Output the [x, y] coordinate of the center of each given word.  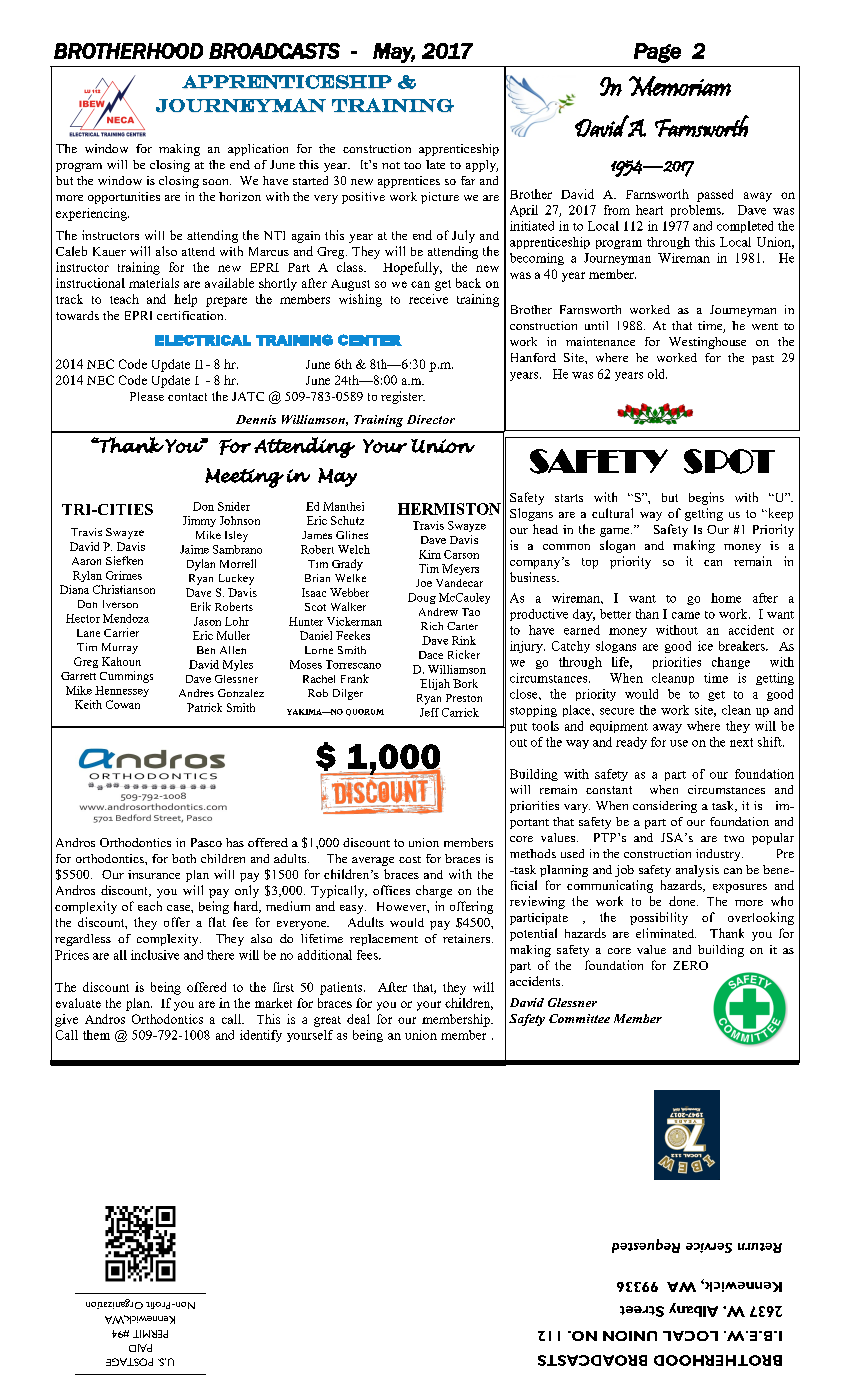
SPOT [729, 461]
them [96, 1035]
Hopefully [412, 268]
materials [154, 283]
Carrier [121, 632]
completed [745, 227]
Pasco [206, 842]
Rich [432, 626]
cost [410, 859]
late [435, 164]
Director [431, 419]
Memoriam [680, 86]
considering [665, 807]
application [258, 150]
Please [147, 396]
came [686, 615]
